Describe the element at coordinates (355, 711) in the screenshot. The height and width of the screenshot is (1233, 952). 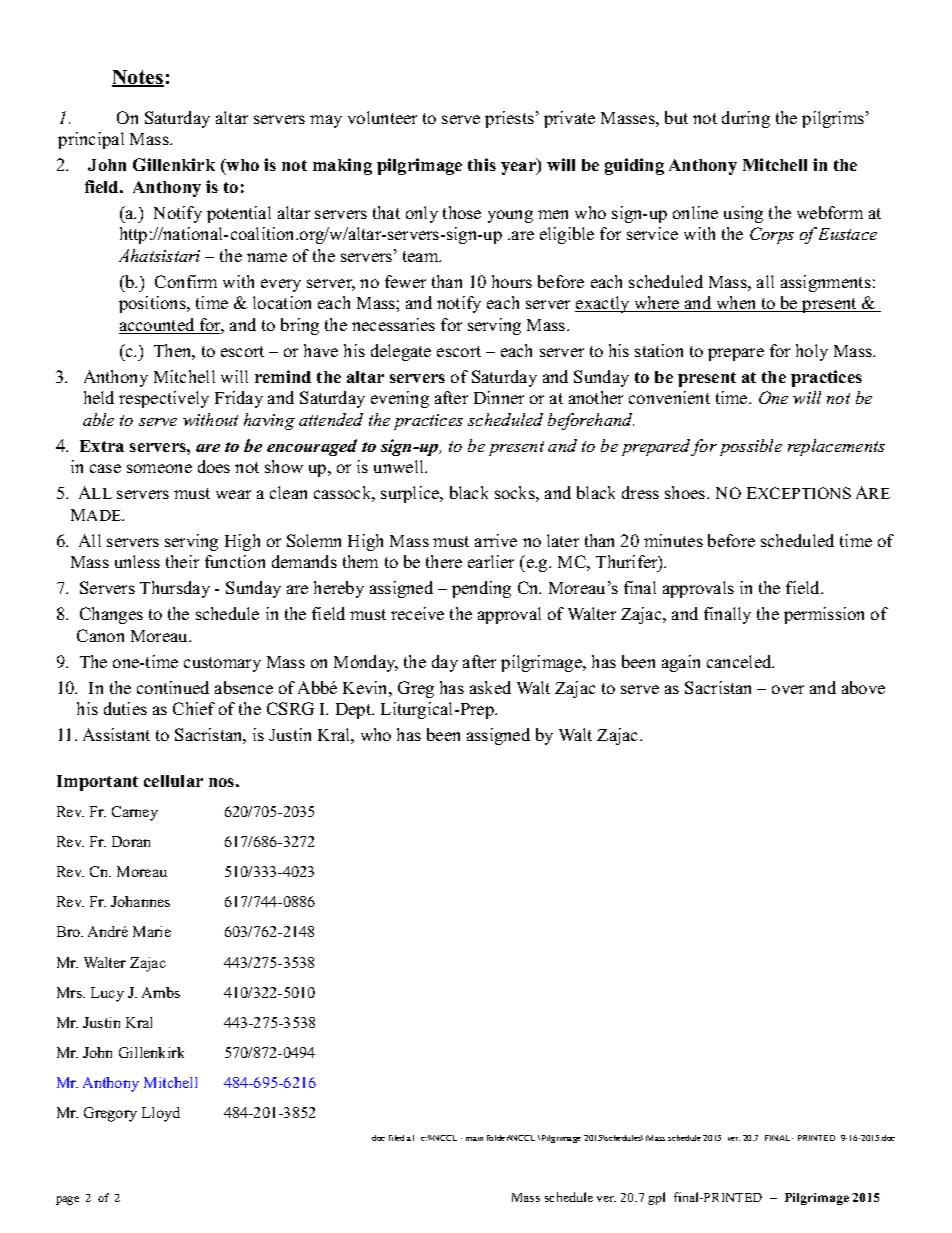
I see `Dept` at that location.
